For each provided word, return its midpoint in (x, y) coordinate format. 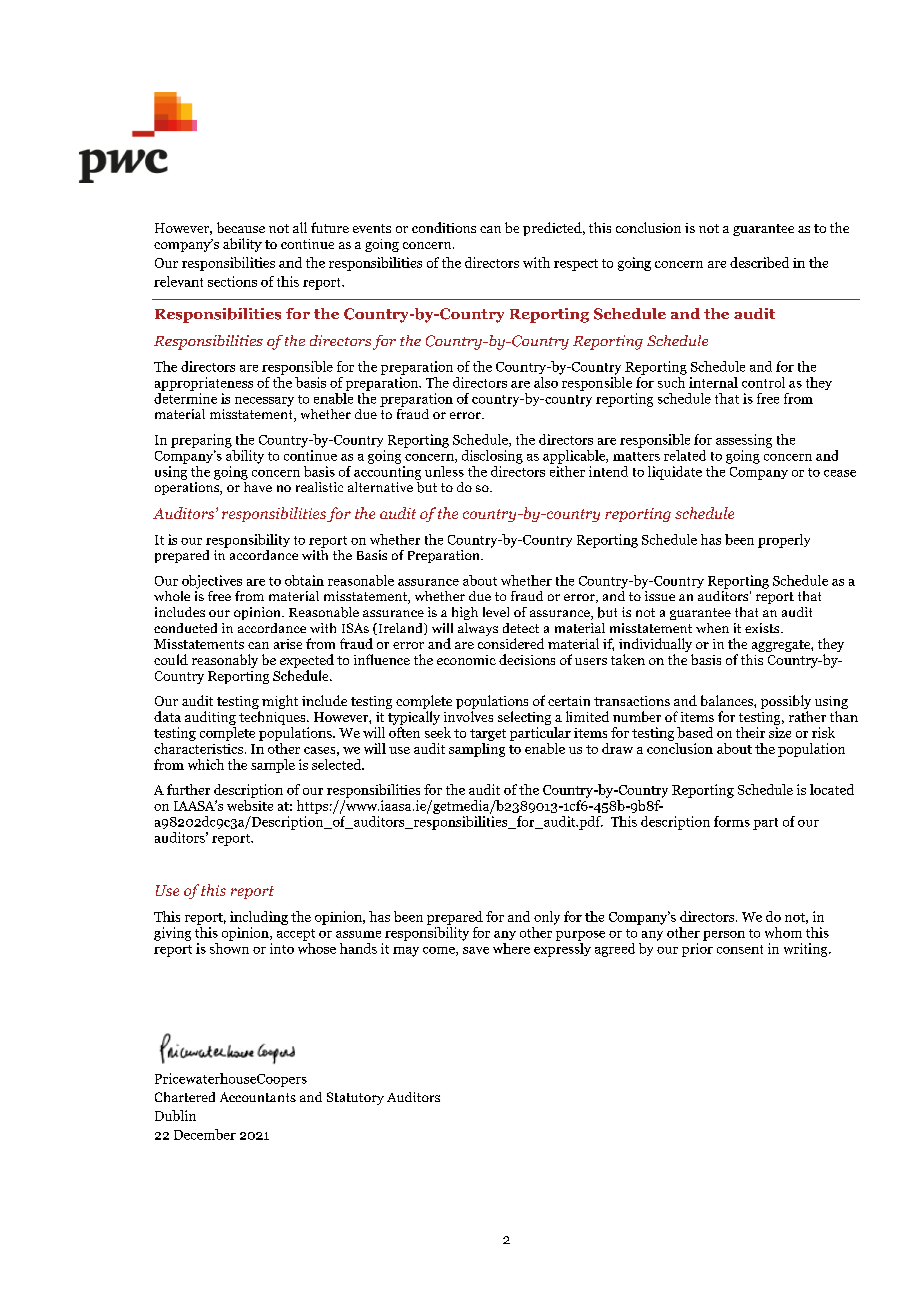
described (759, 262)
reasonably (225, 661)
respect (576, 265)
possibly (786, 703)
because (241, 227)
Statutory (355, 1098)
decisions (527, 659)
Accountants (258, 1097)
